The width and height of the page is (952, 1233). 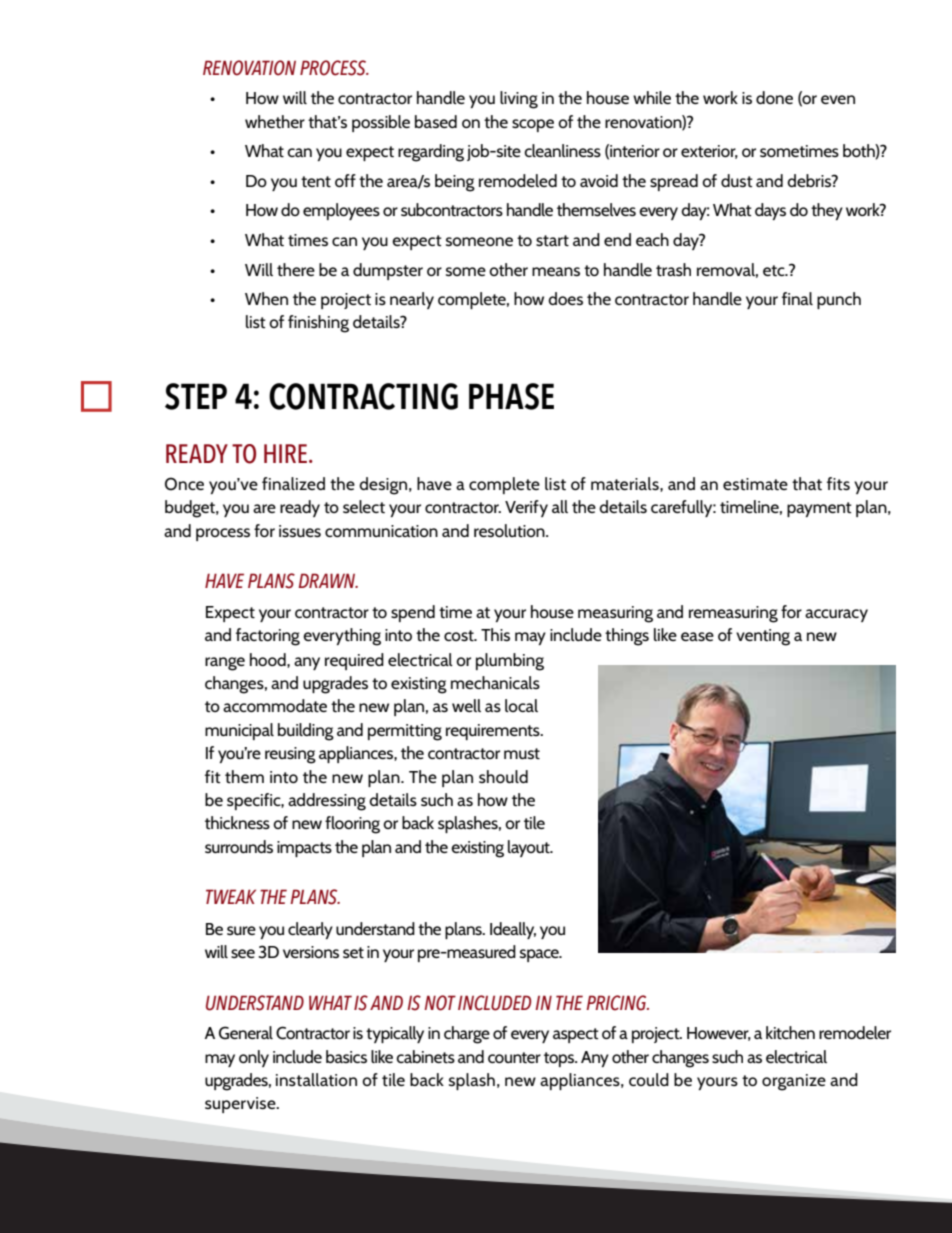 What do you see at coordinates (790, 1033) in the page?
I see `kitchen` at bounding box center [790, 1033].
